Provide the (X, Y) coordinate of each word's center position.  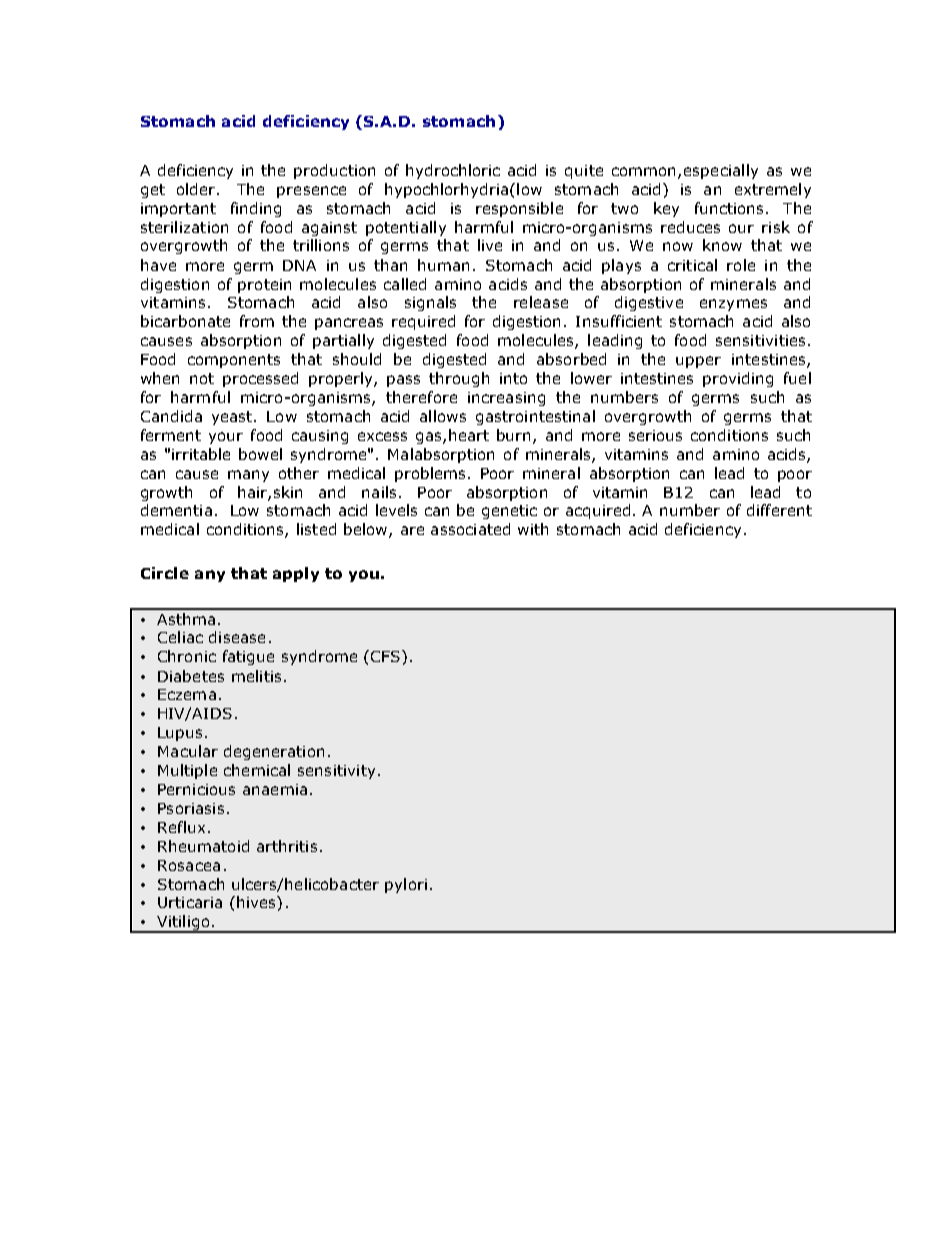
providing (738, 379)
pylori (406, 885)
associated (470, 529)
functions (729, 208)
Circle (165, 573)
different (779, 510)
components (234, 361)
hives (257, 902)
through (459, 379)
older (197, 189)
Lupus (180, 734)
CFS (387, 656)
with (533, 529)
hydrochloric (453, 171)
